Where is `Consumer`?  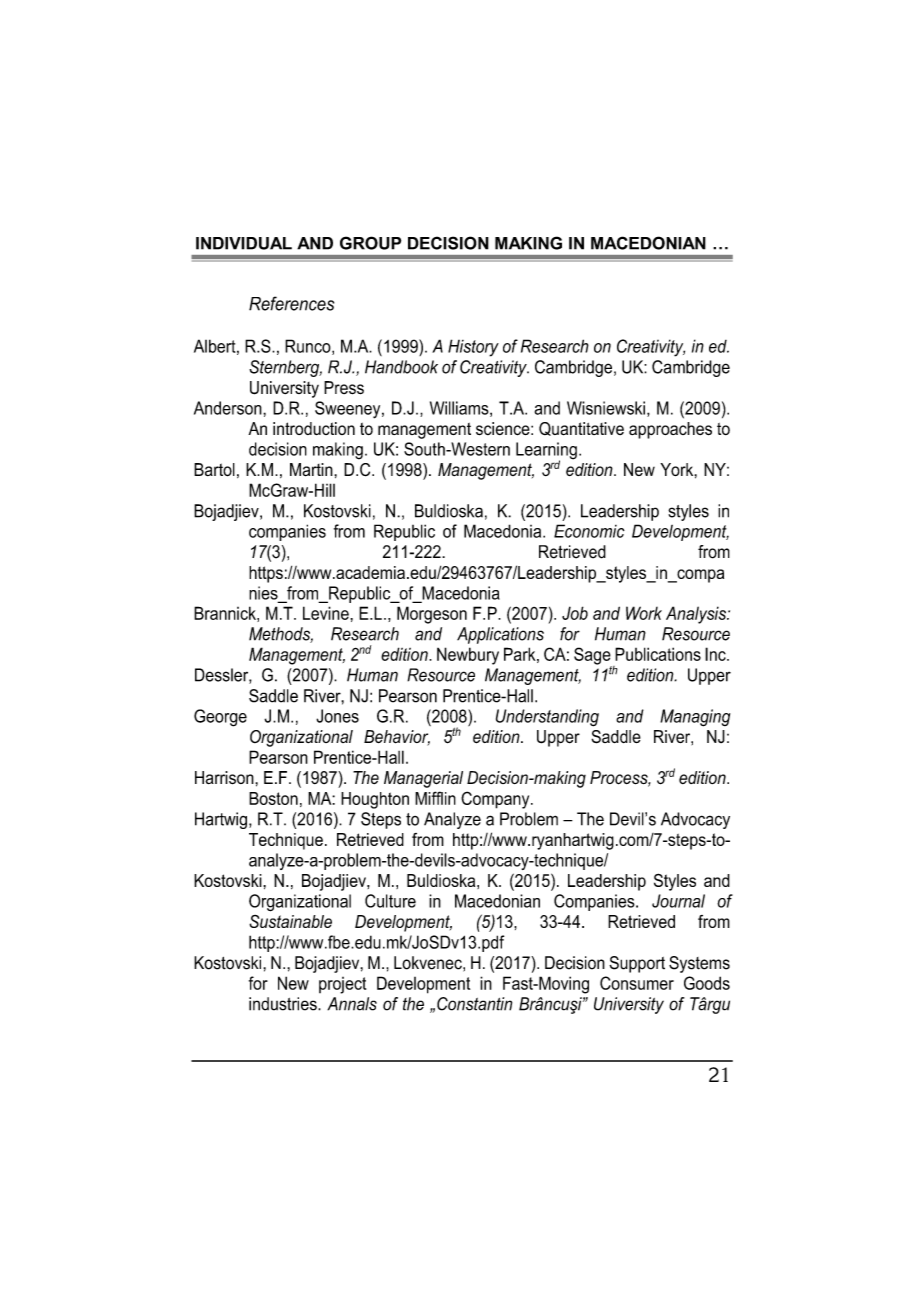 Consumer is located at coordinates (637, 983).
